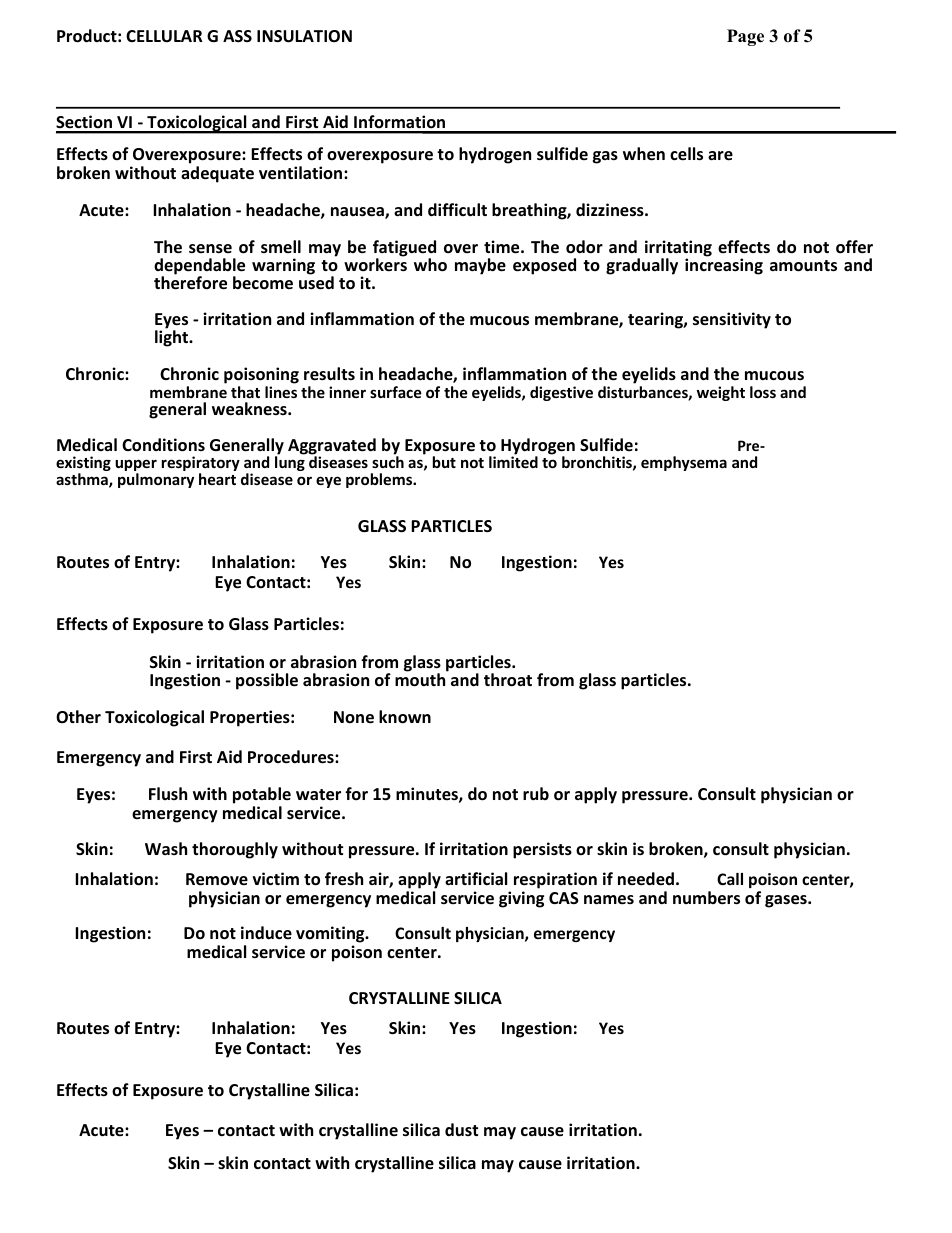 This screenshot has width=952, height=1233. Describe the element at coordinates (461, 1129) in the screenshot. I see `dust` at that location.
